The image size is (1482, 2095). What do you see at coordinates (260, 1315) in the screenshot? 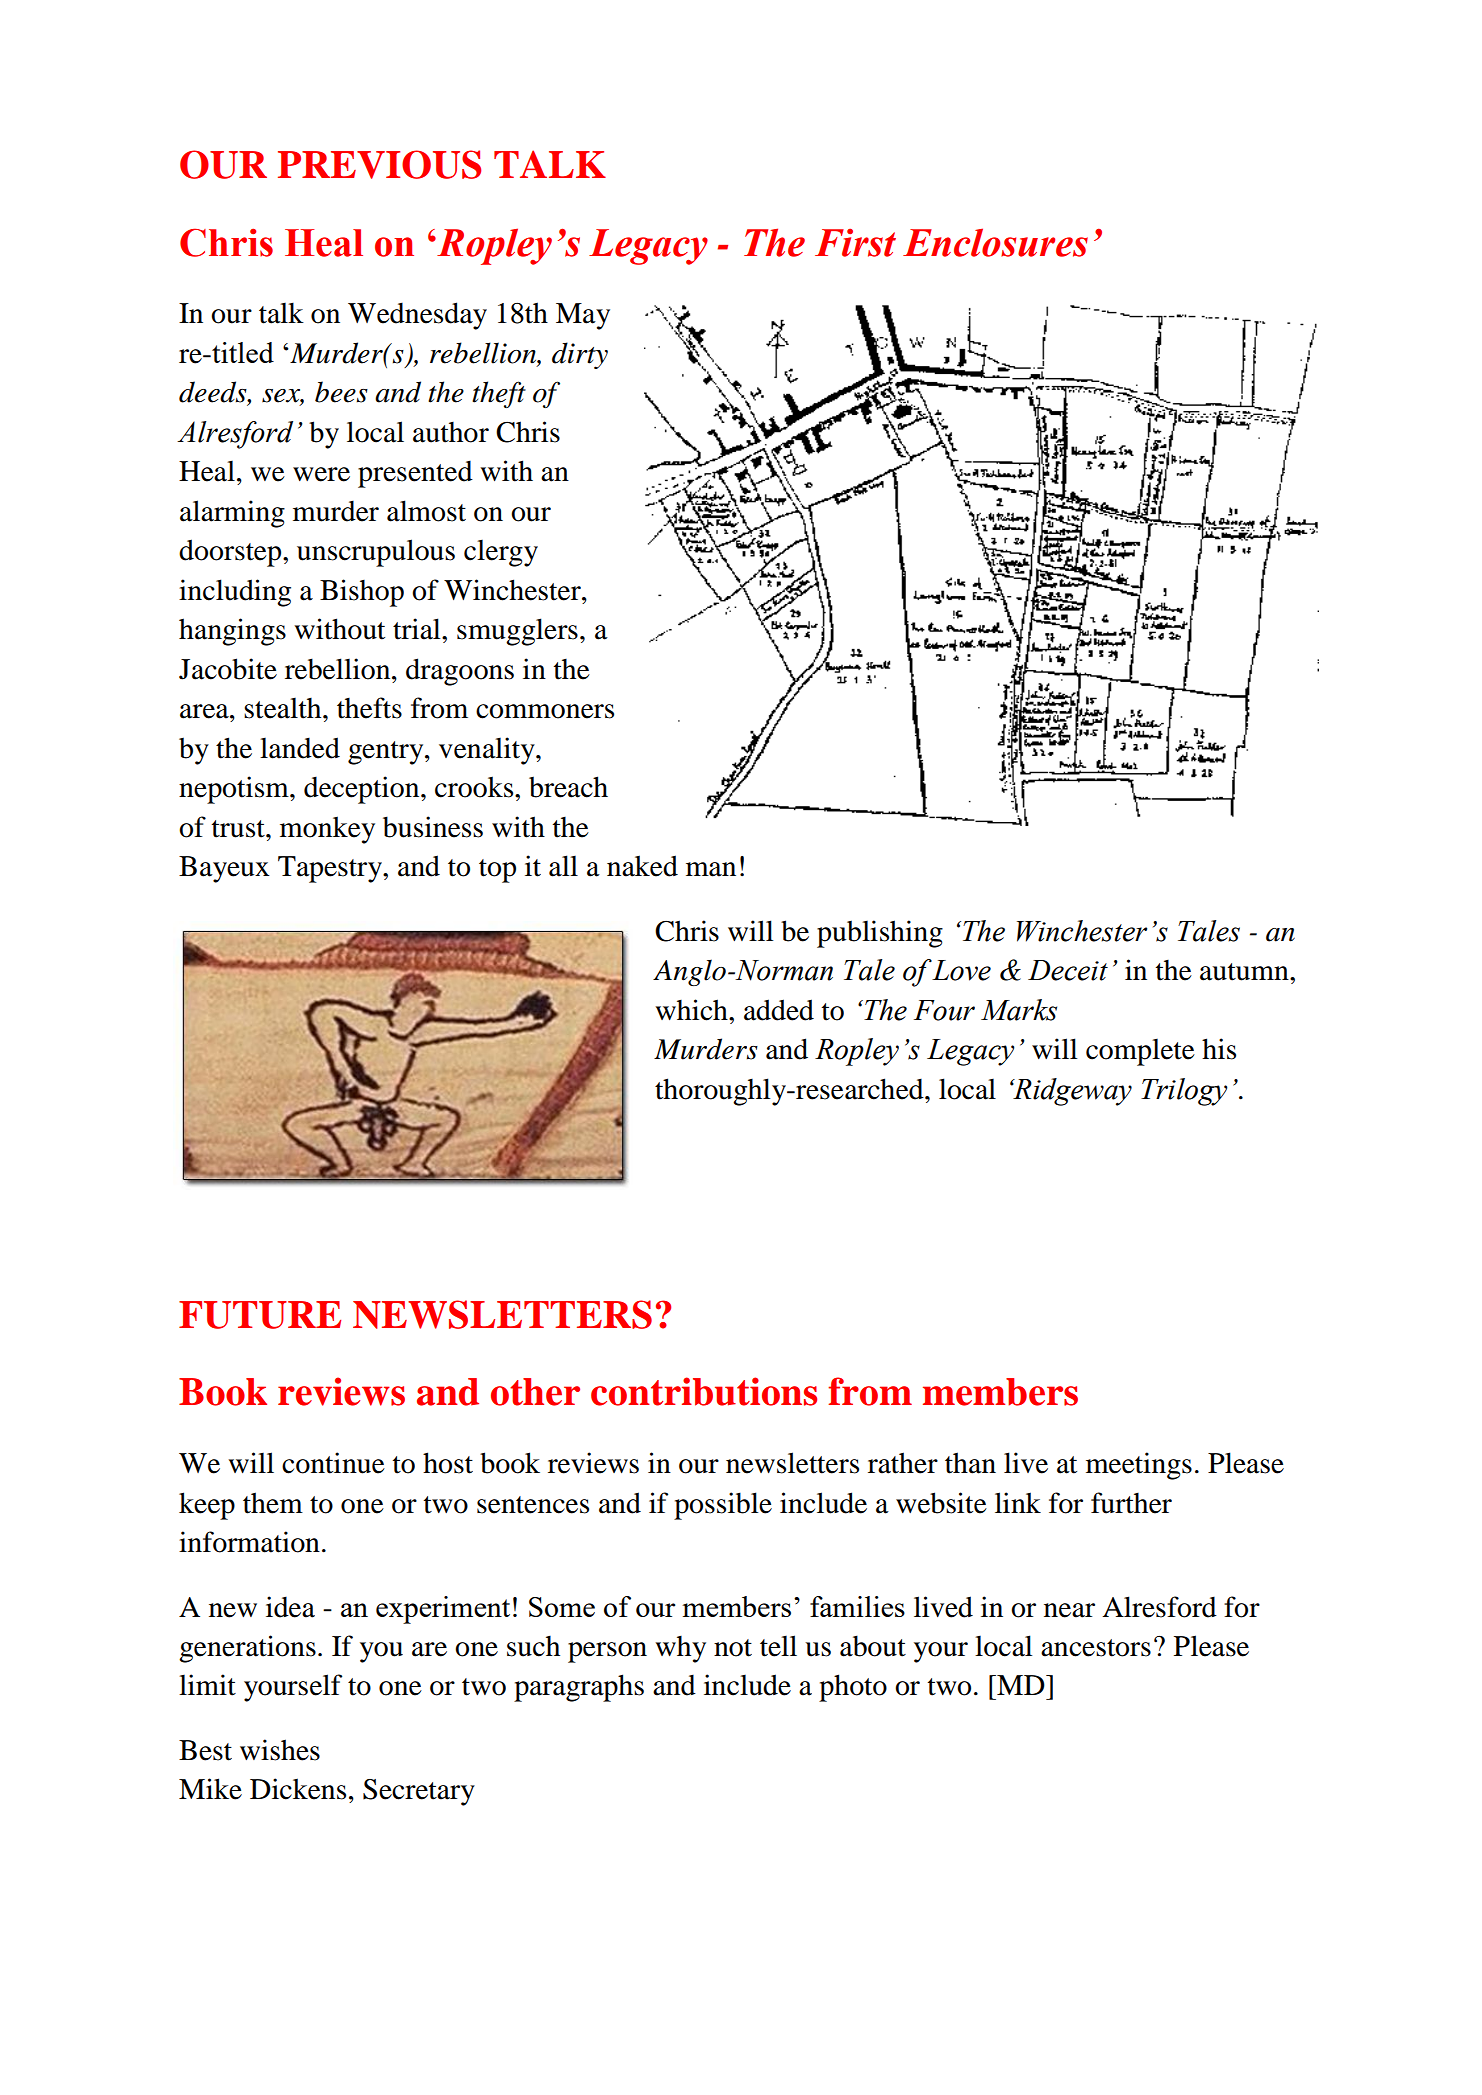
I see `FUTURE` at bounding box center [260, 1315].
